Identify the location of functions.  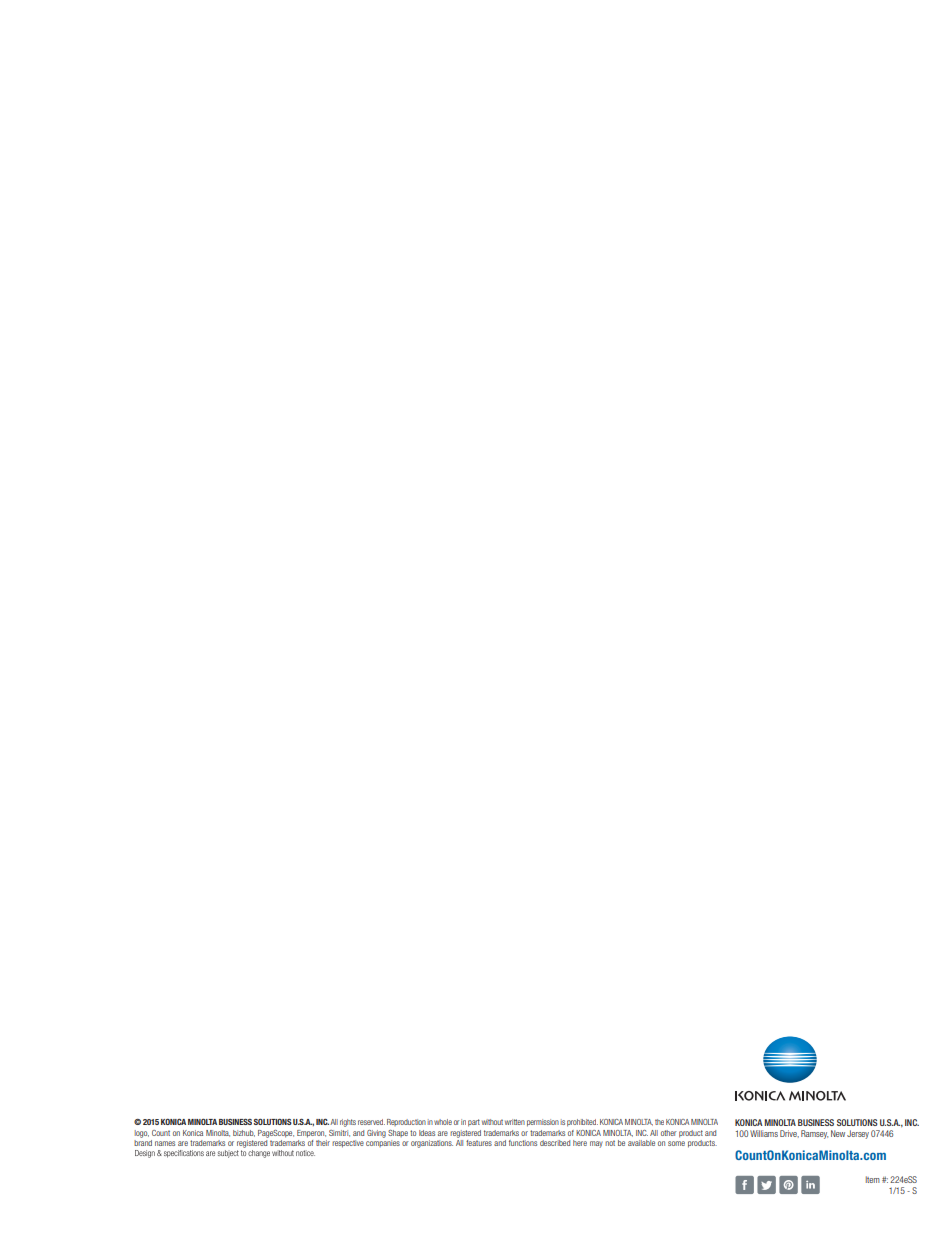
(523, 1143).
